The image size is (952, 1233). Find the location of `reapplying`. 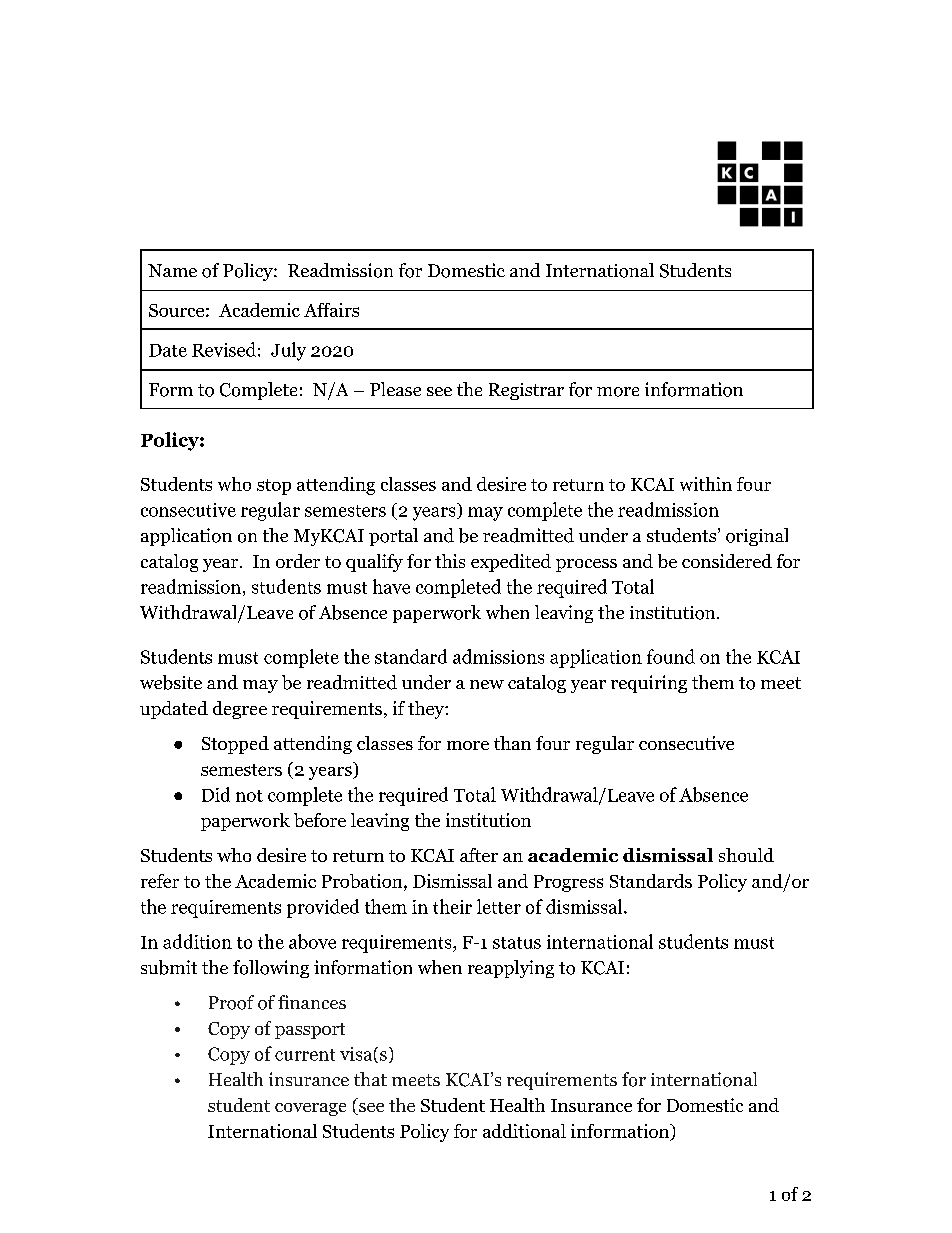

reapplying is located at coordinates (511, 969).
